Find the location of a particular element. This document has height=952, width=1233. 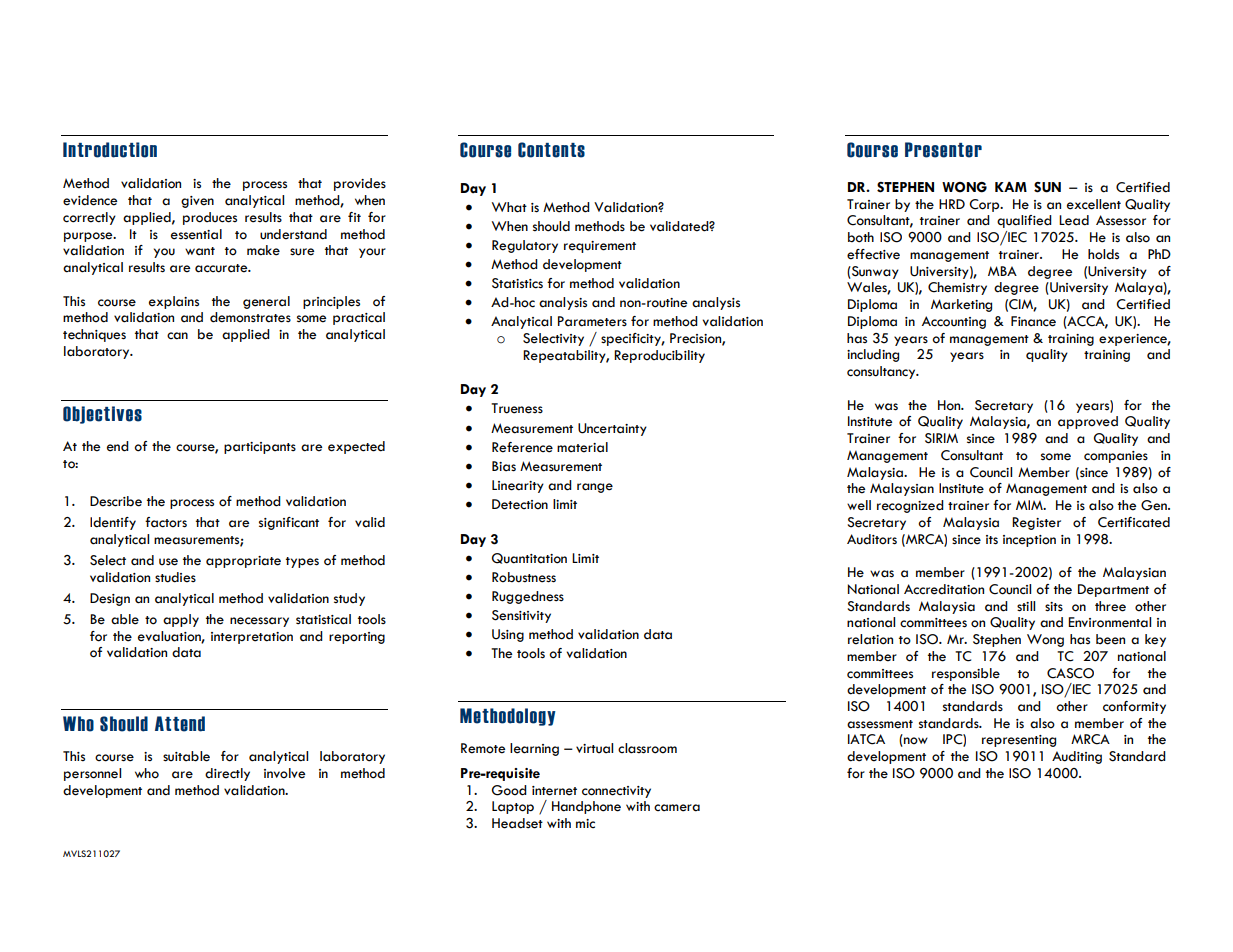

KAM is located at coordinates (1011, 187).
